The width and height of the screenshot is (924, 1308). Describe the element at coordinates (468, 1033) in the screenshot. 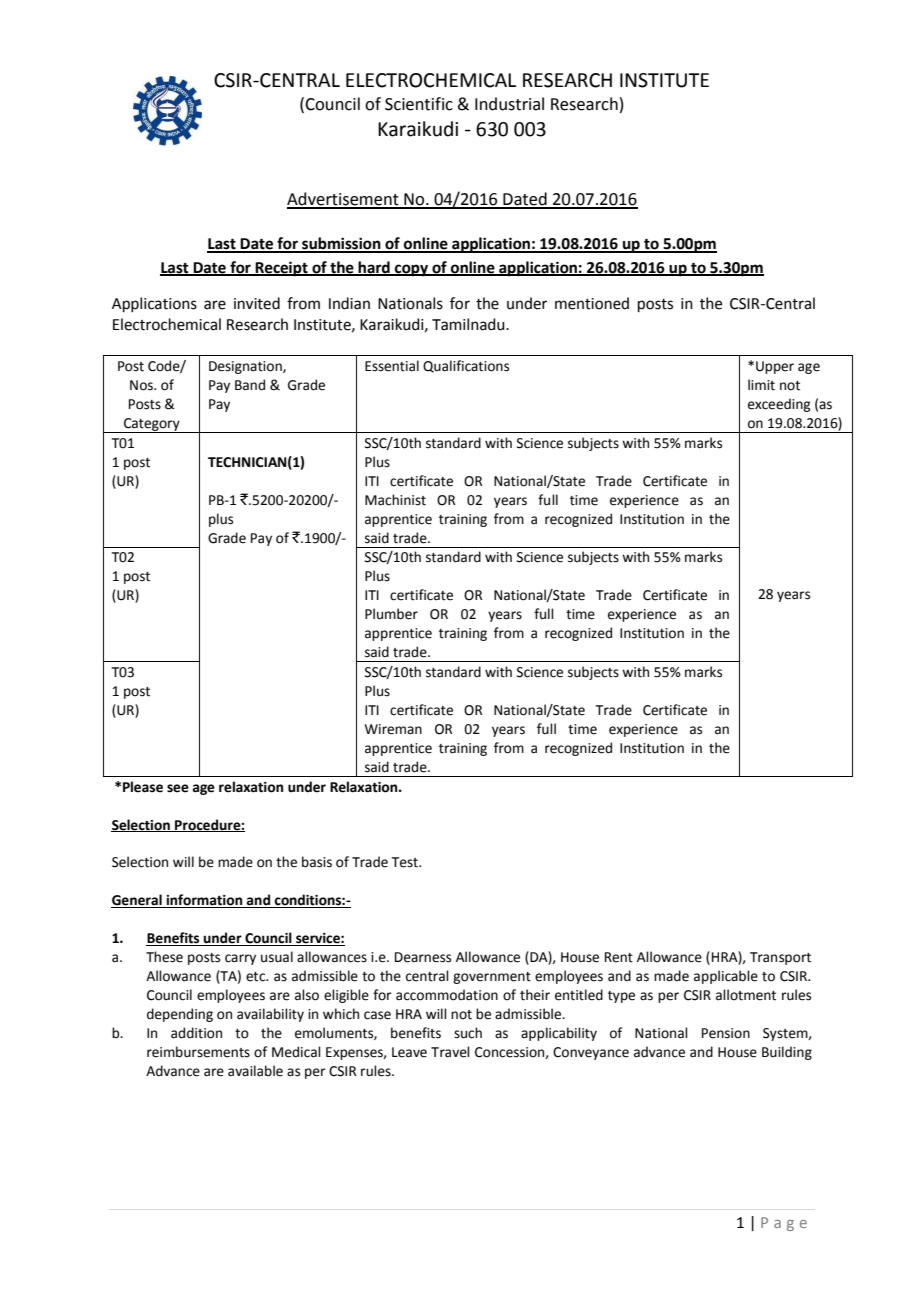

I see `such` at that location.
